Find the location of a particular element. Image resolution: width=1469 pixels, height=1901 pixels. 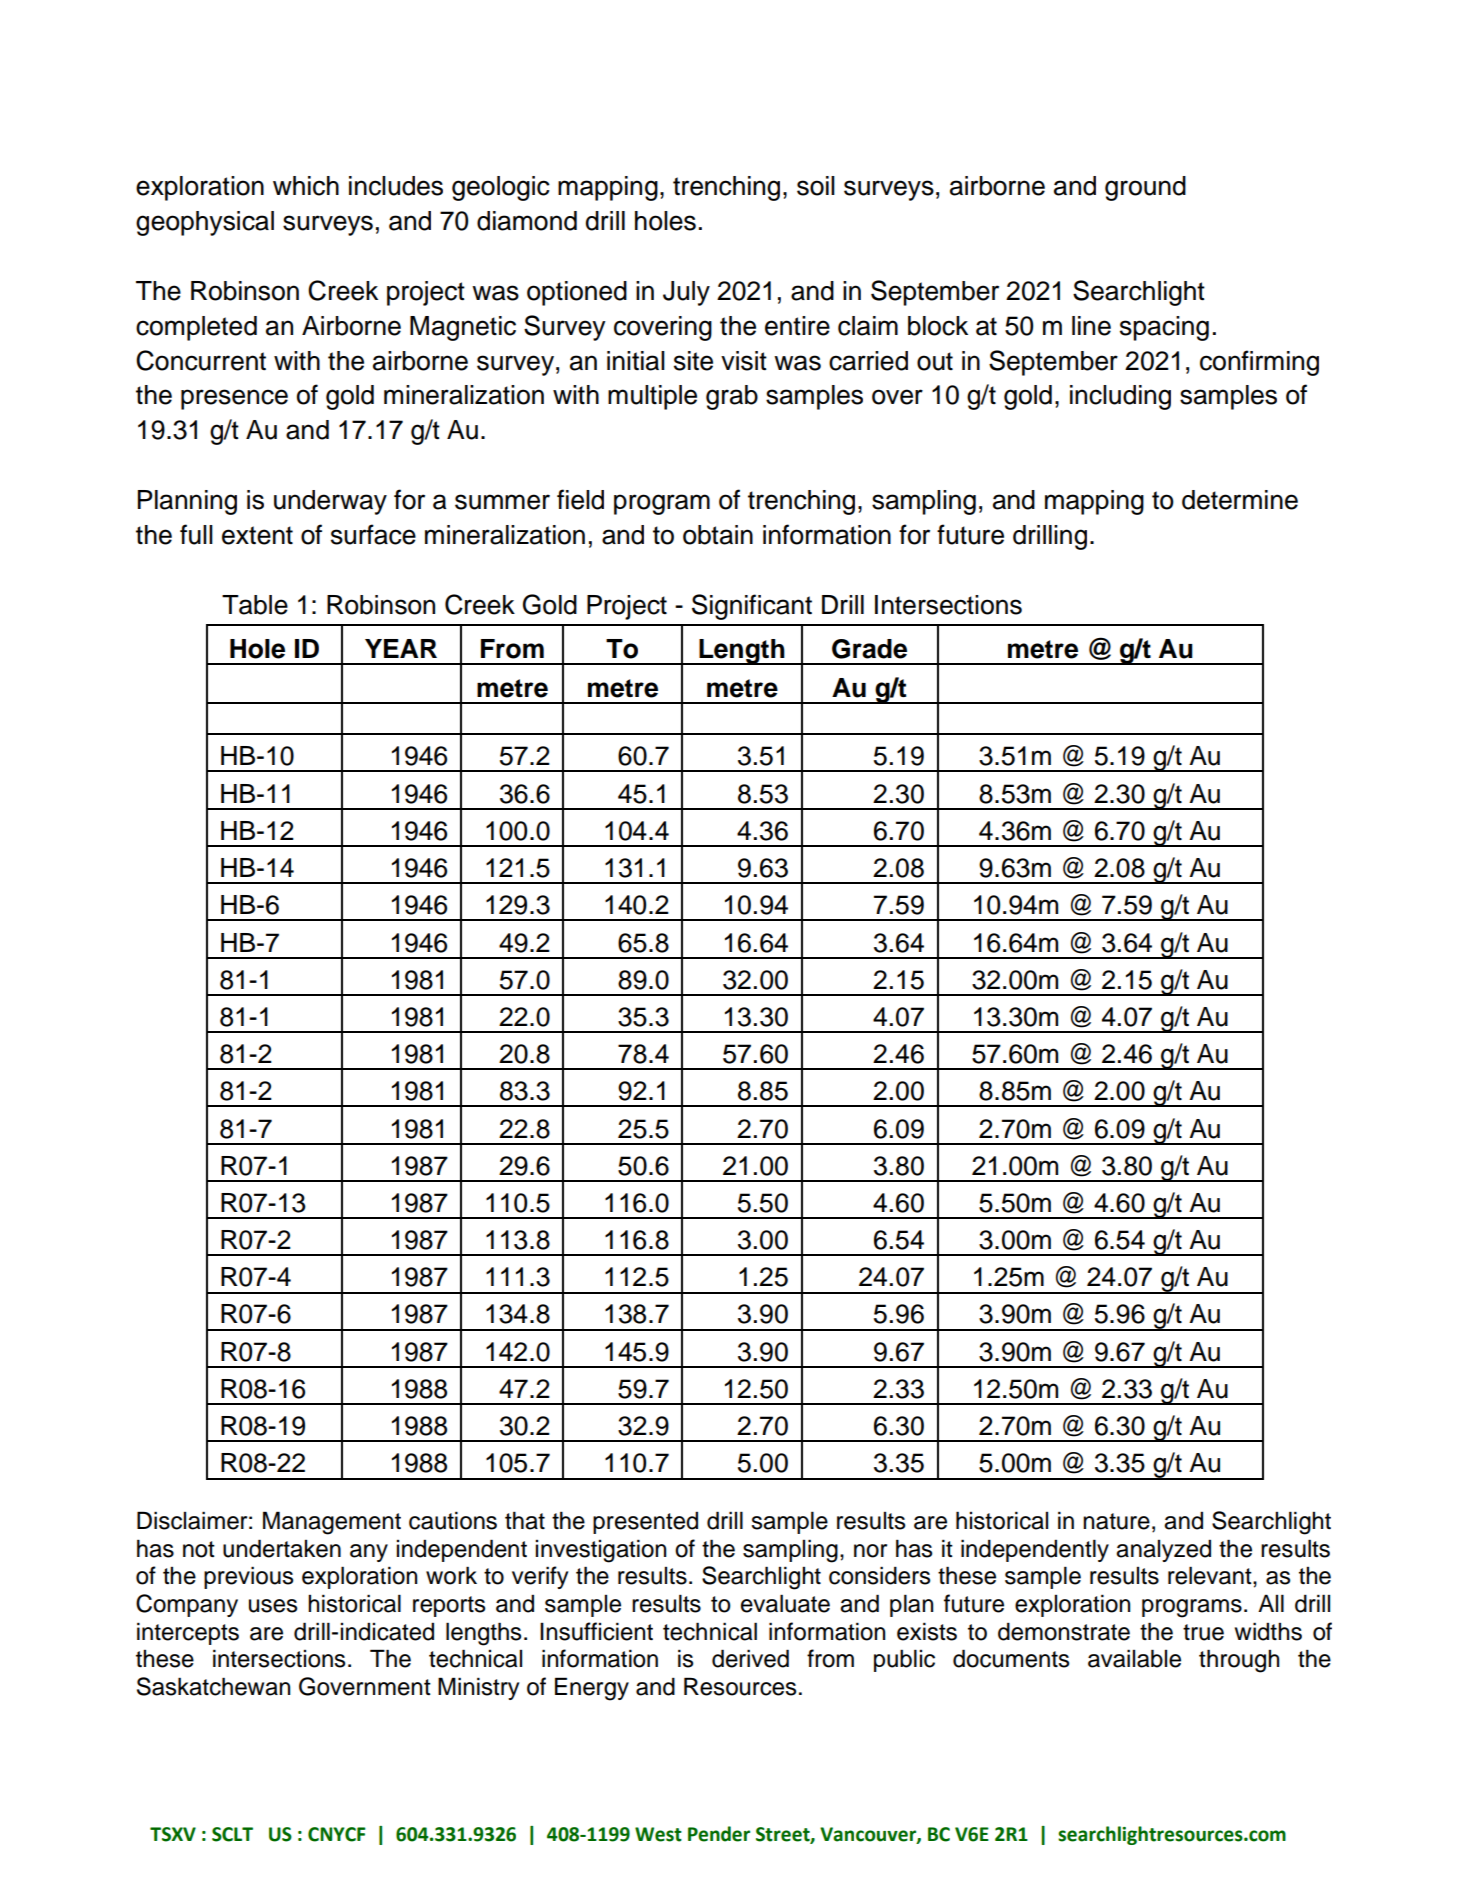

nature is located at coordinates (1116, 1521).
